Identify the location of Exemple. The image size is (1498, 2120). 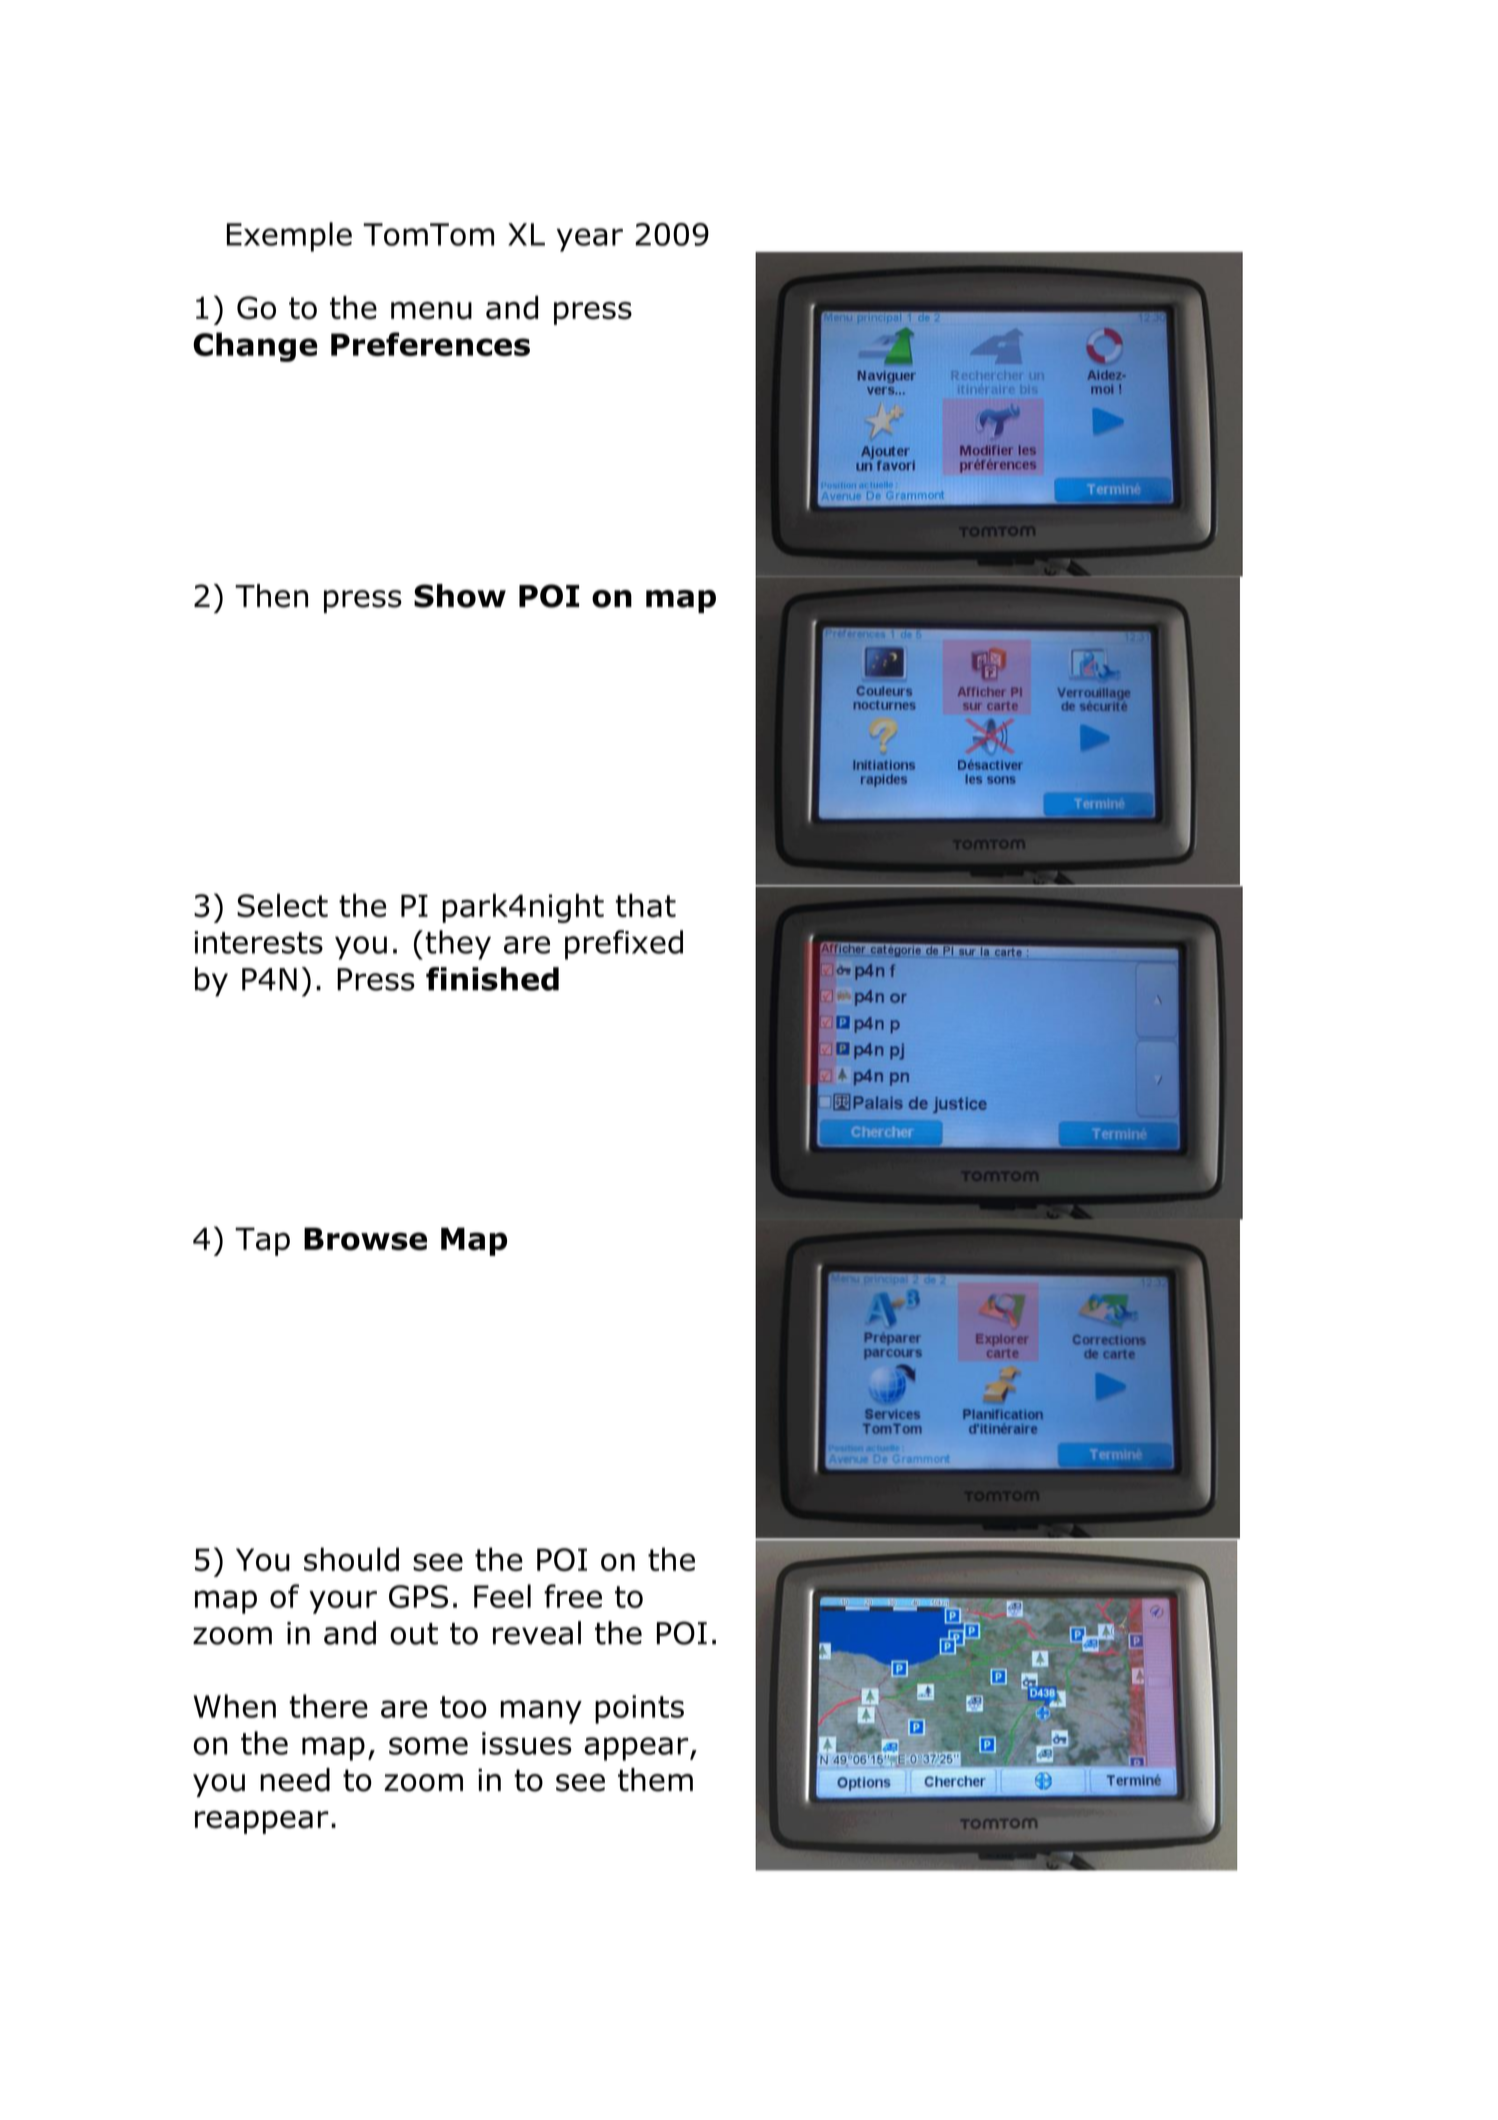
(289, 237).
